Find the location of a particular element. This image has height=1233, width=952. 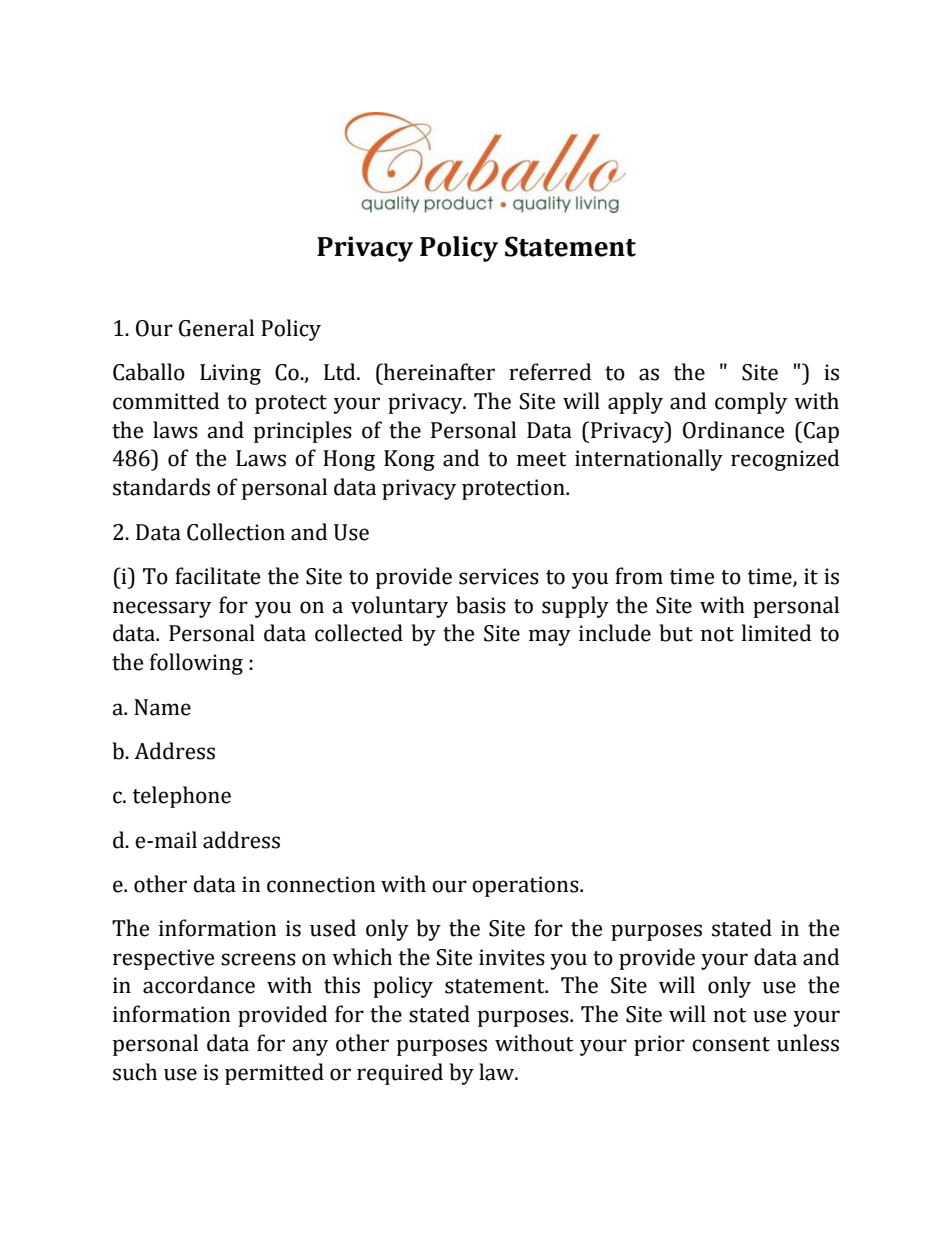

services is located at coordinates (499, 576).
